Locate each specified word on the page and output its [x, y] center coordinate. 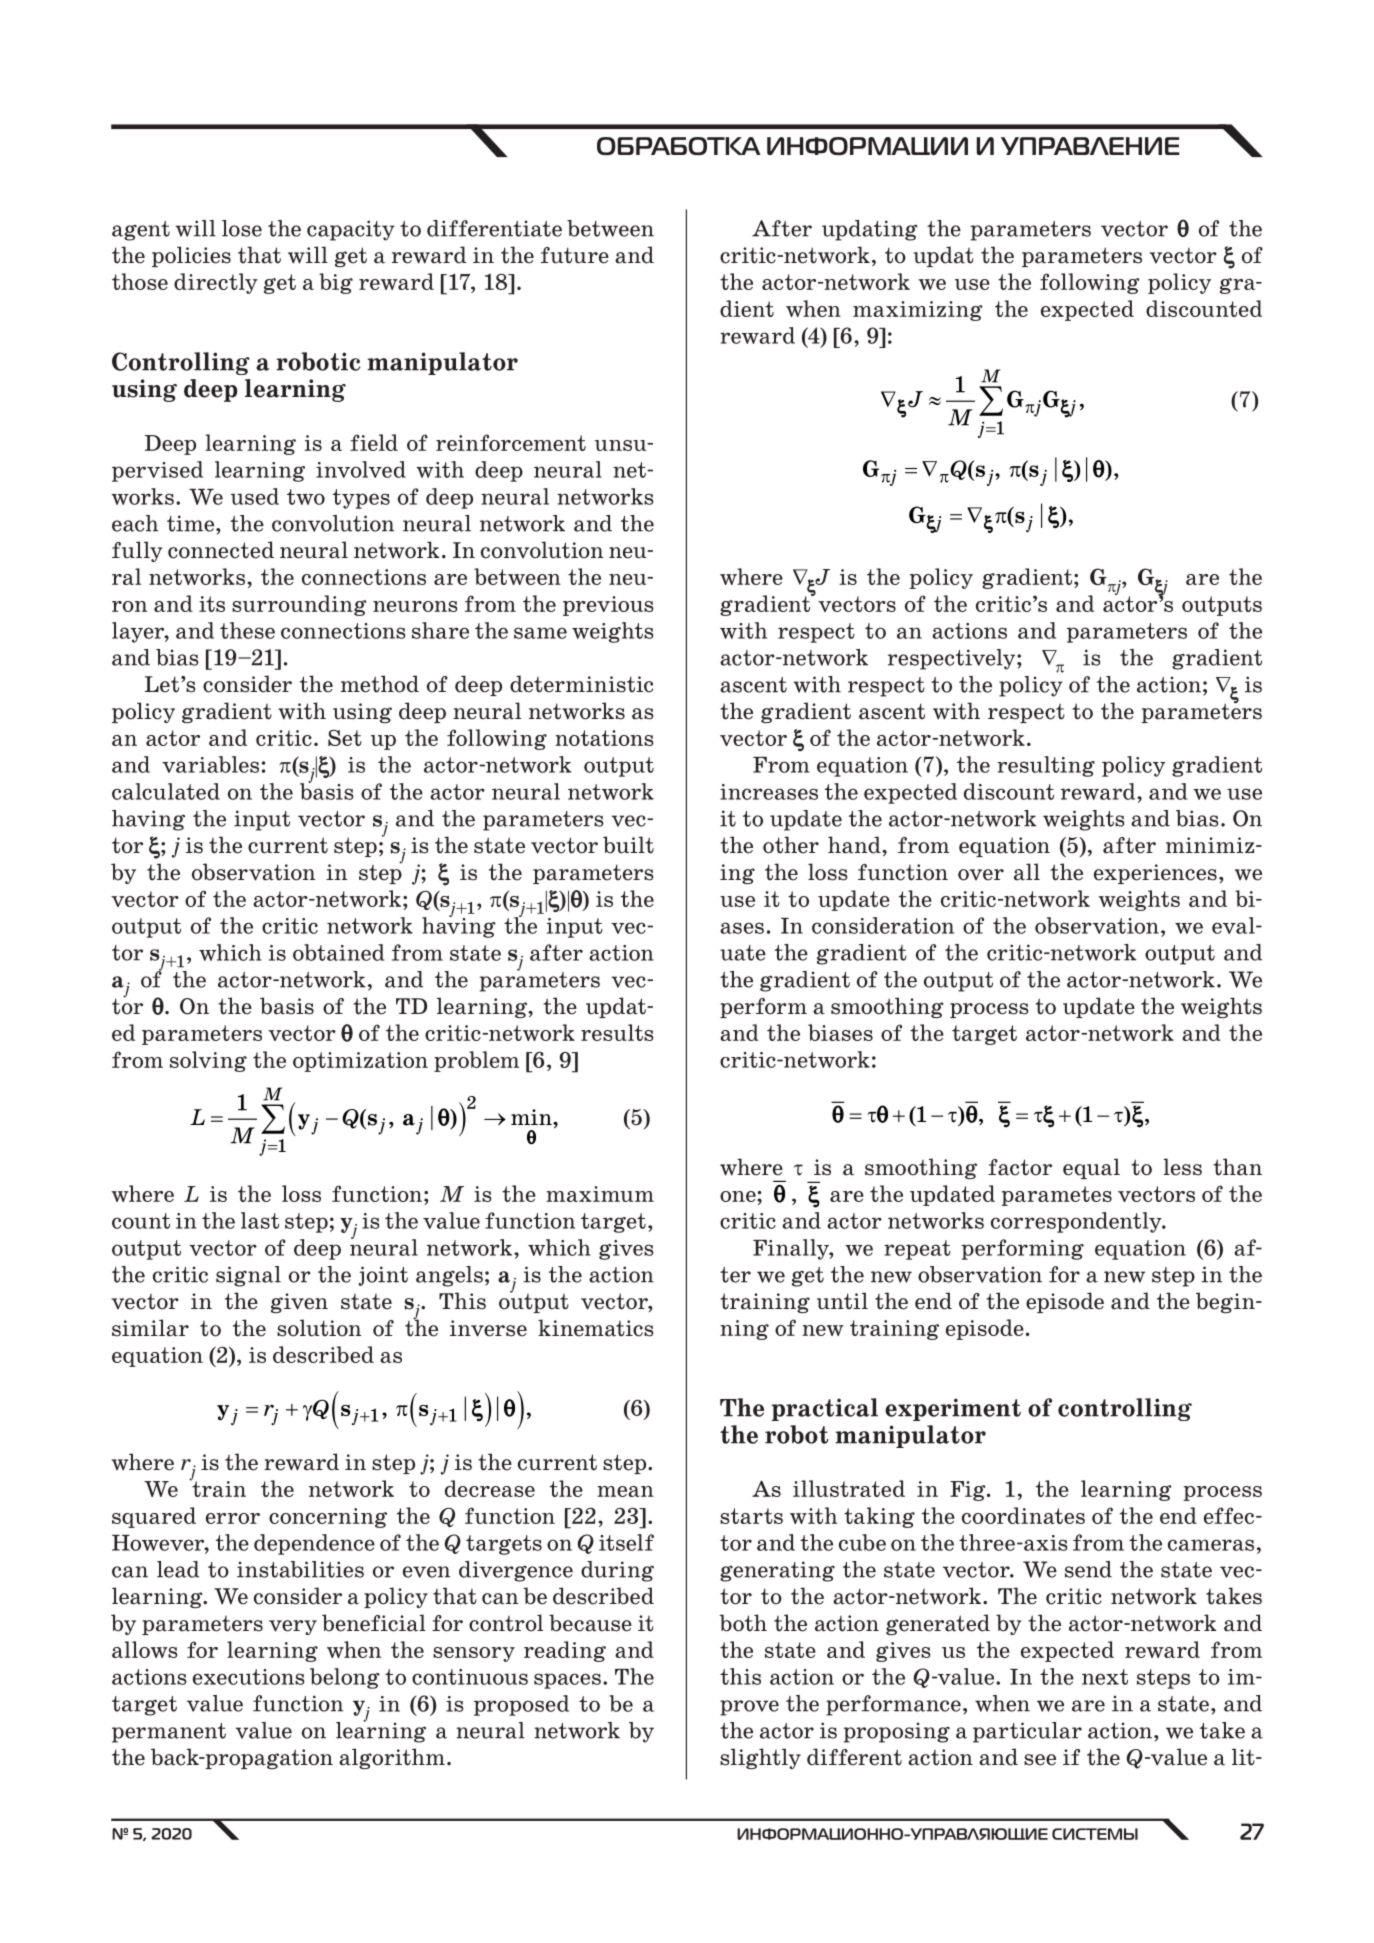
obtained [338, 952]
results [617, 1032]
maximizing [918, 311]
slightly [760, 1758]
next [1105, 1677]
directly [216, 283]
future [575, 255]
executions [249, 1677]
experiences [1155, 874]
